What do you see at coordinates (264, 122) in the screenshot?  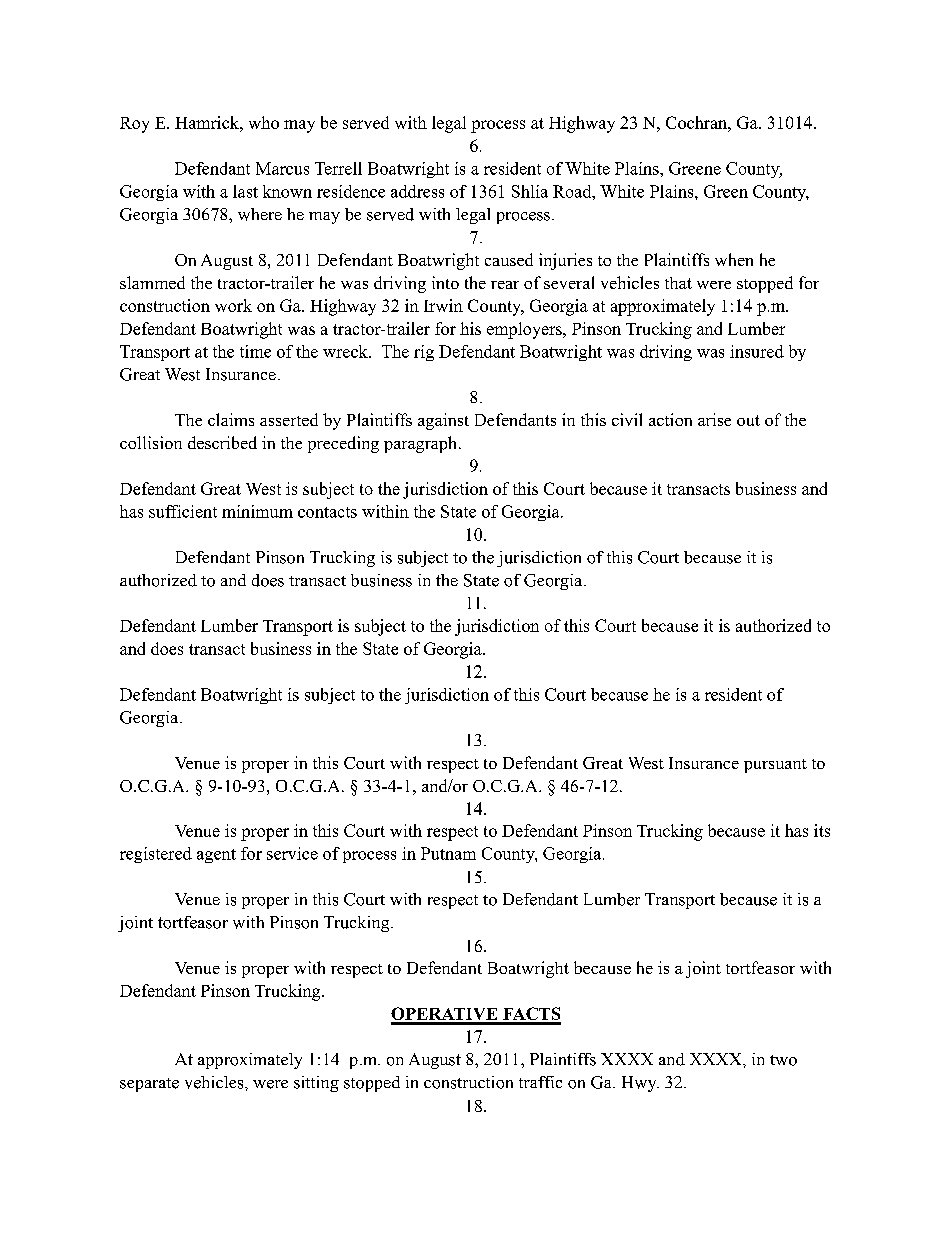 I see `who` at bounding box center [264, 122].
